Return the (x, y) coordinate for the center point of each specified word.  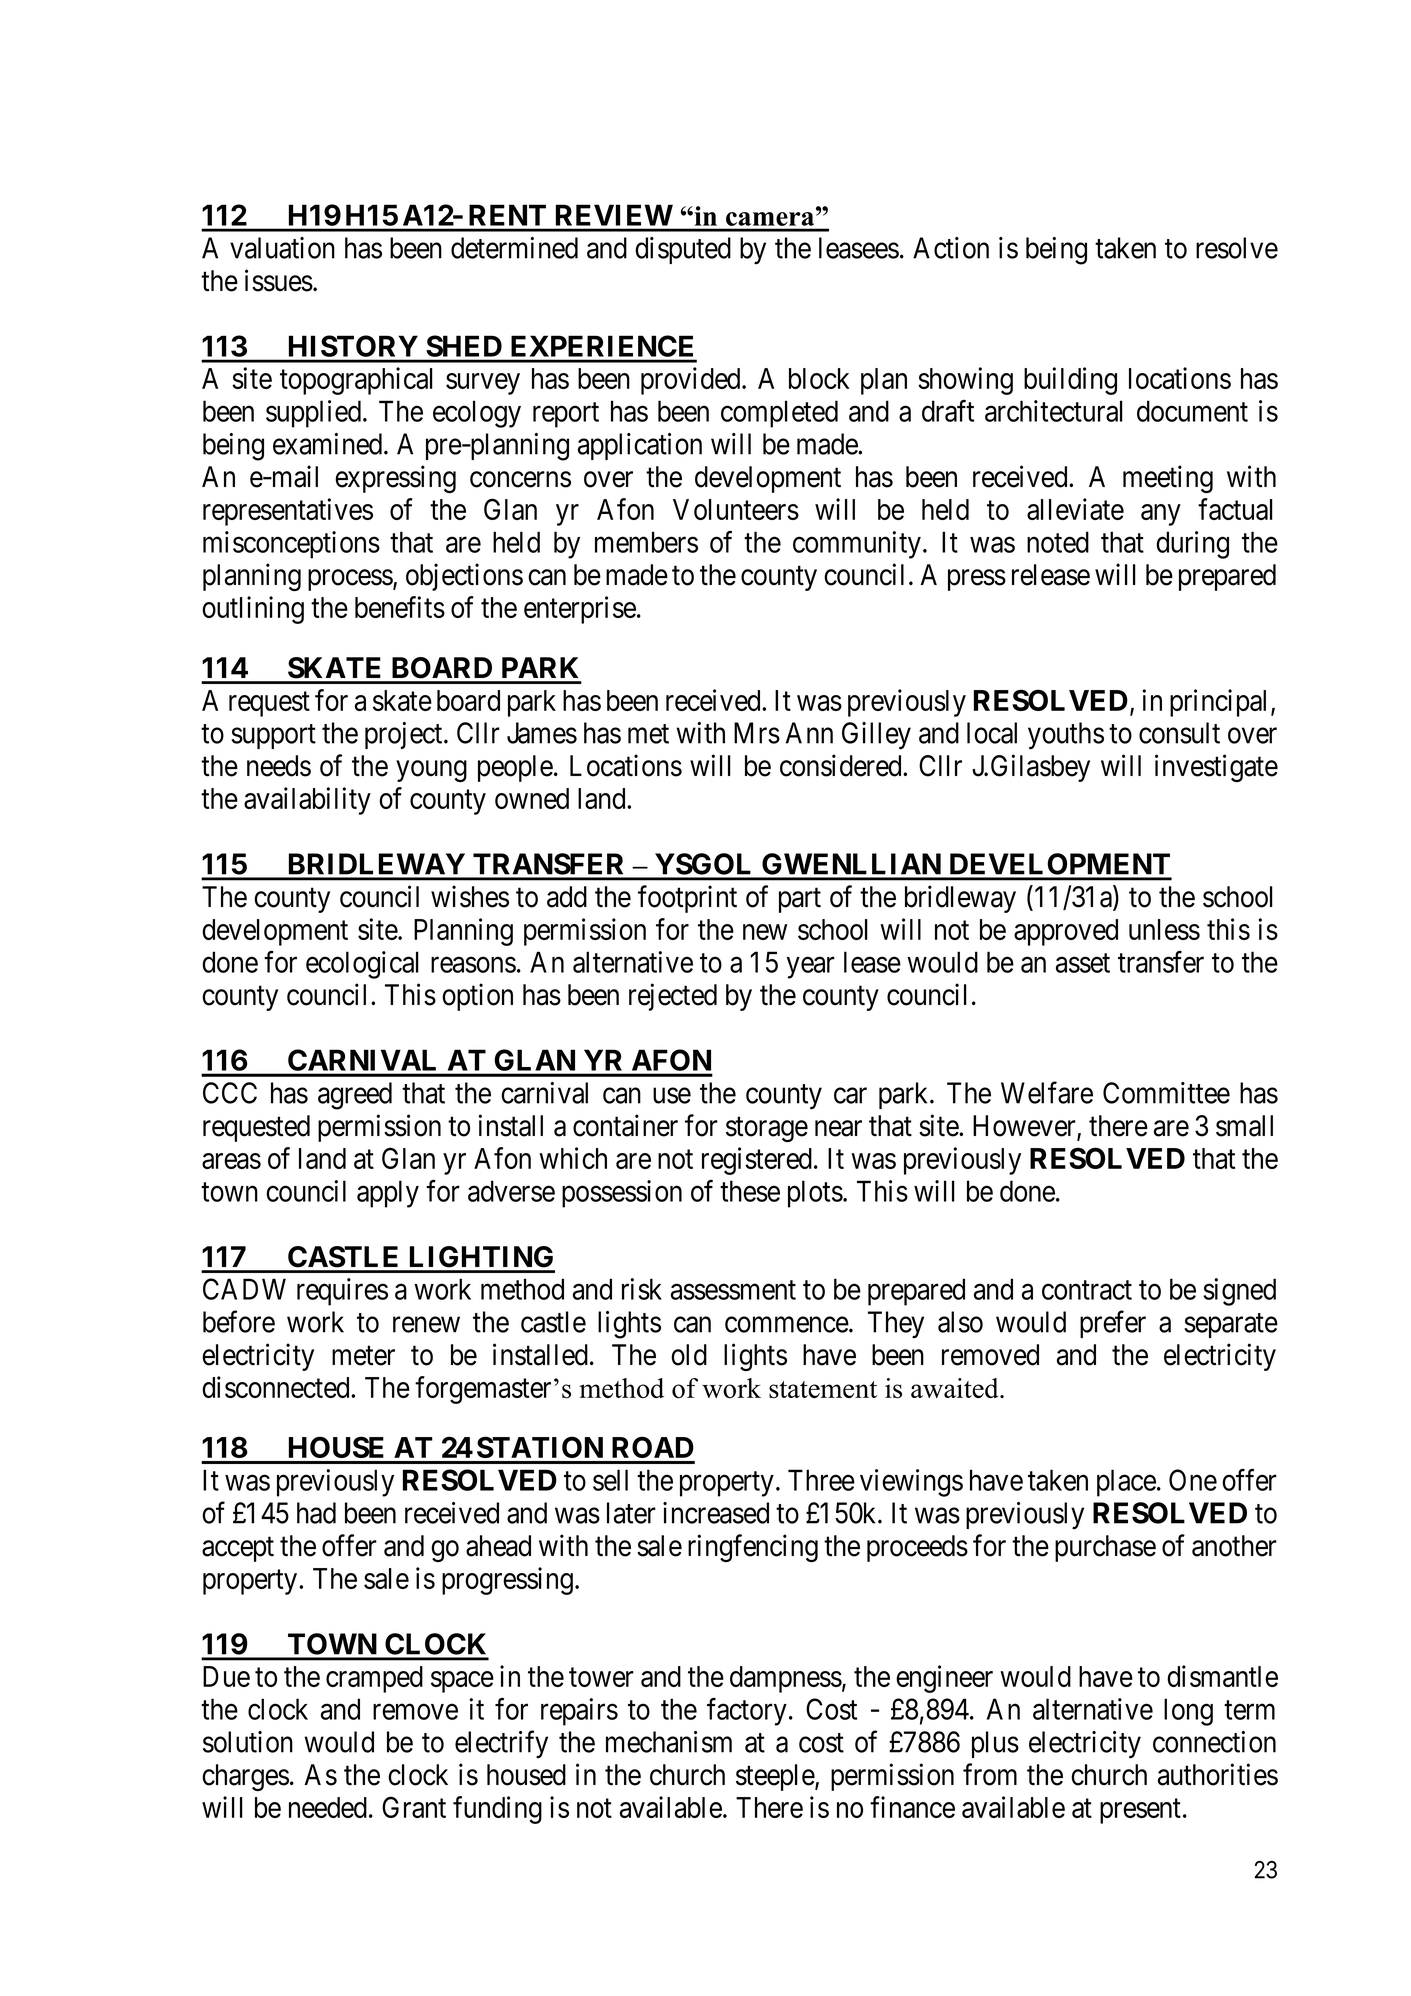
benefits (400, 607)
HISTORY (353, 346)
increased (716, 1513)
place (1126, 1483)
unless (1164, 929)
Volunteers (736, 509)
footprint (687, 899)
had (316, 1513)
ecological (362, 965)
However (1025, 1127)
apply (388, 1194)
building (1070, 381)
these (750, 1191)
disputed (683, 250)
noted (1058, 542)
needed (328, 1807)
